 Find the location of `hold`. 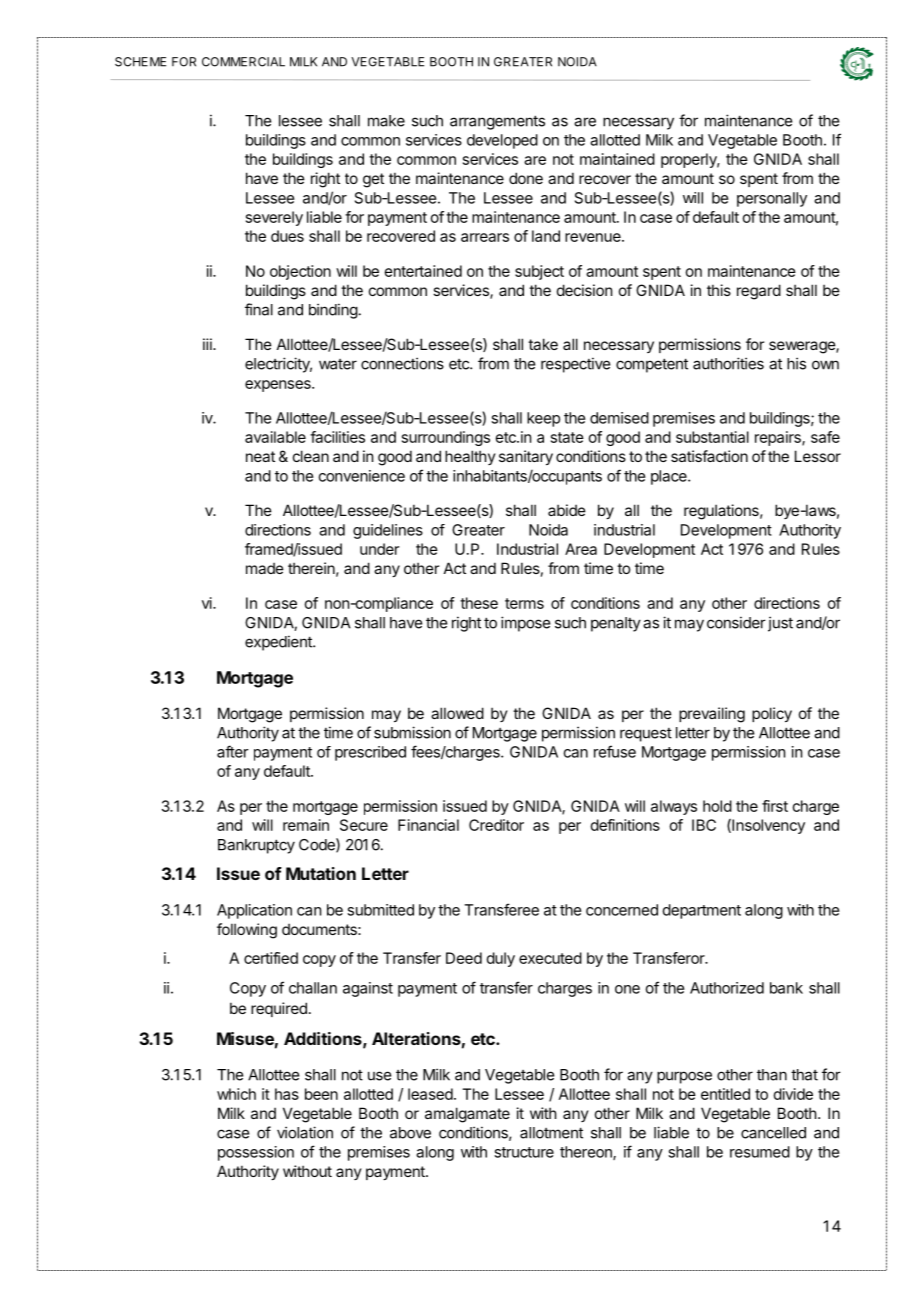

hold is located at coordinates (717, 806).
